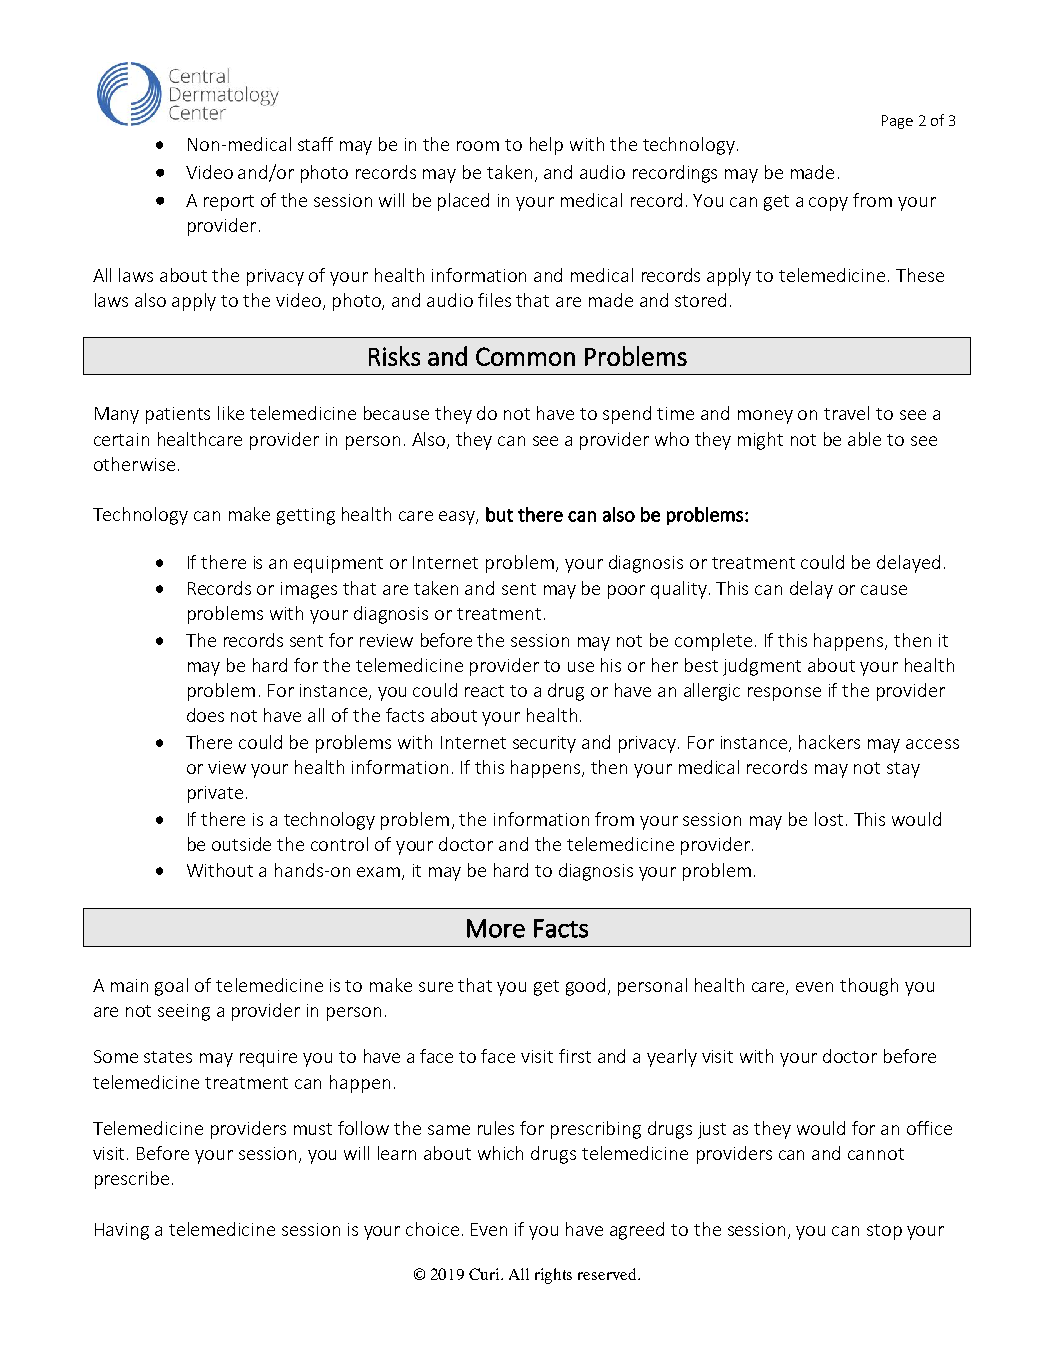 The height and width of the page is (1365, 1054). Describe the element at coordinates (496, 928) in the page. I see `More` at that location.
